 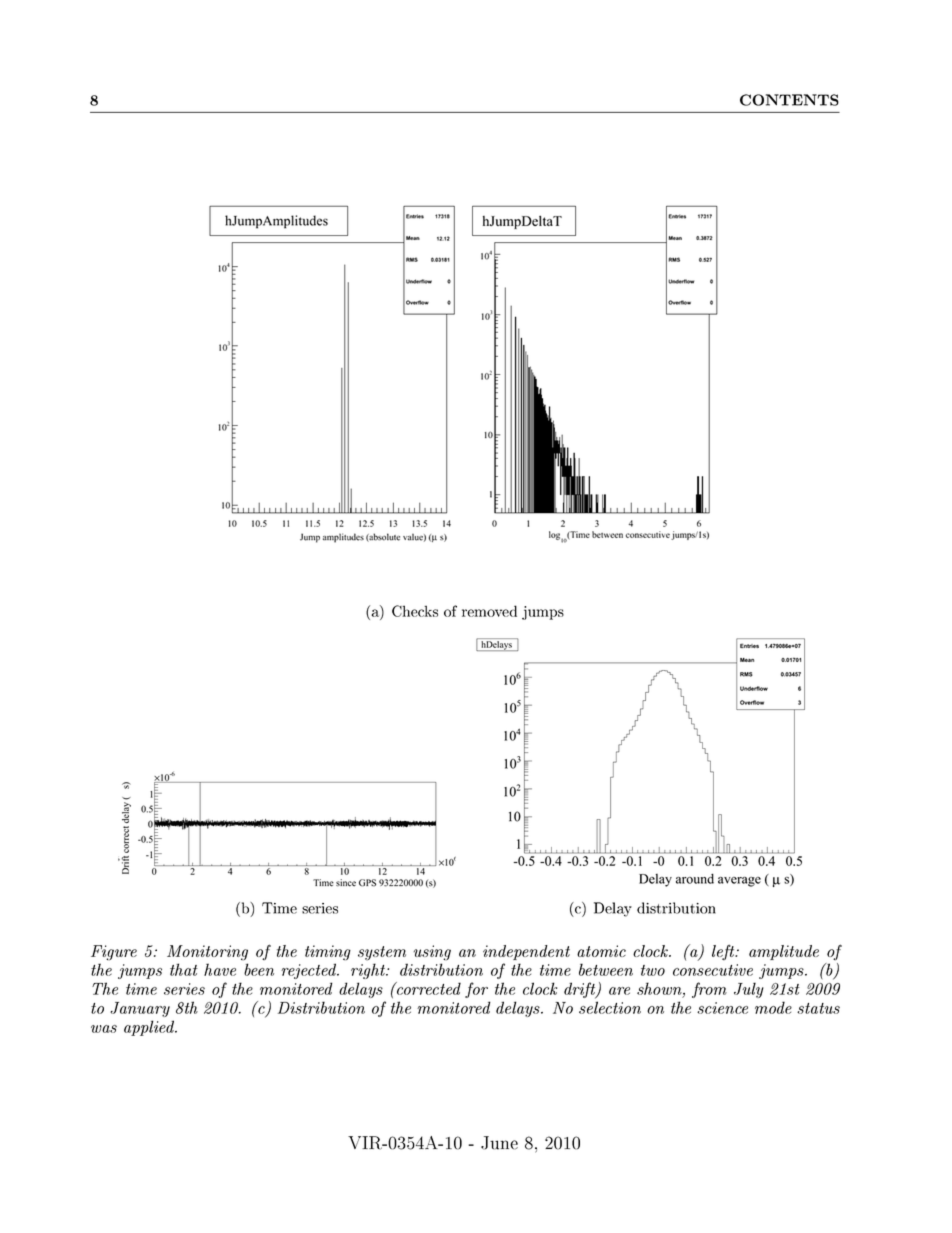 I want to click on using, so click(x=432, y=953).
